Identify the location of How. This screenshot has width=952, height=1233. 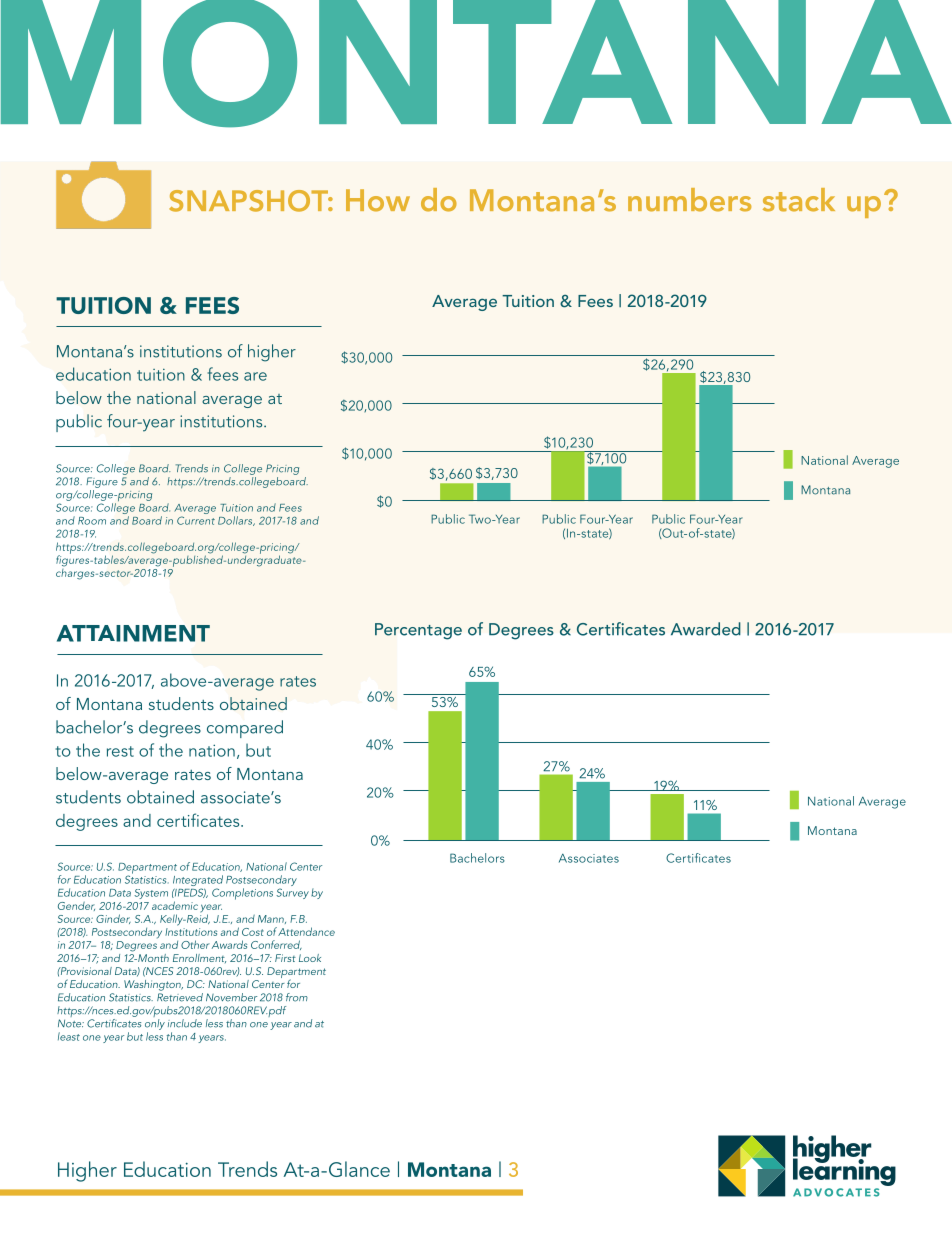
(378, 200).
